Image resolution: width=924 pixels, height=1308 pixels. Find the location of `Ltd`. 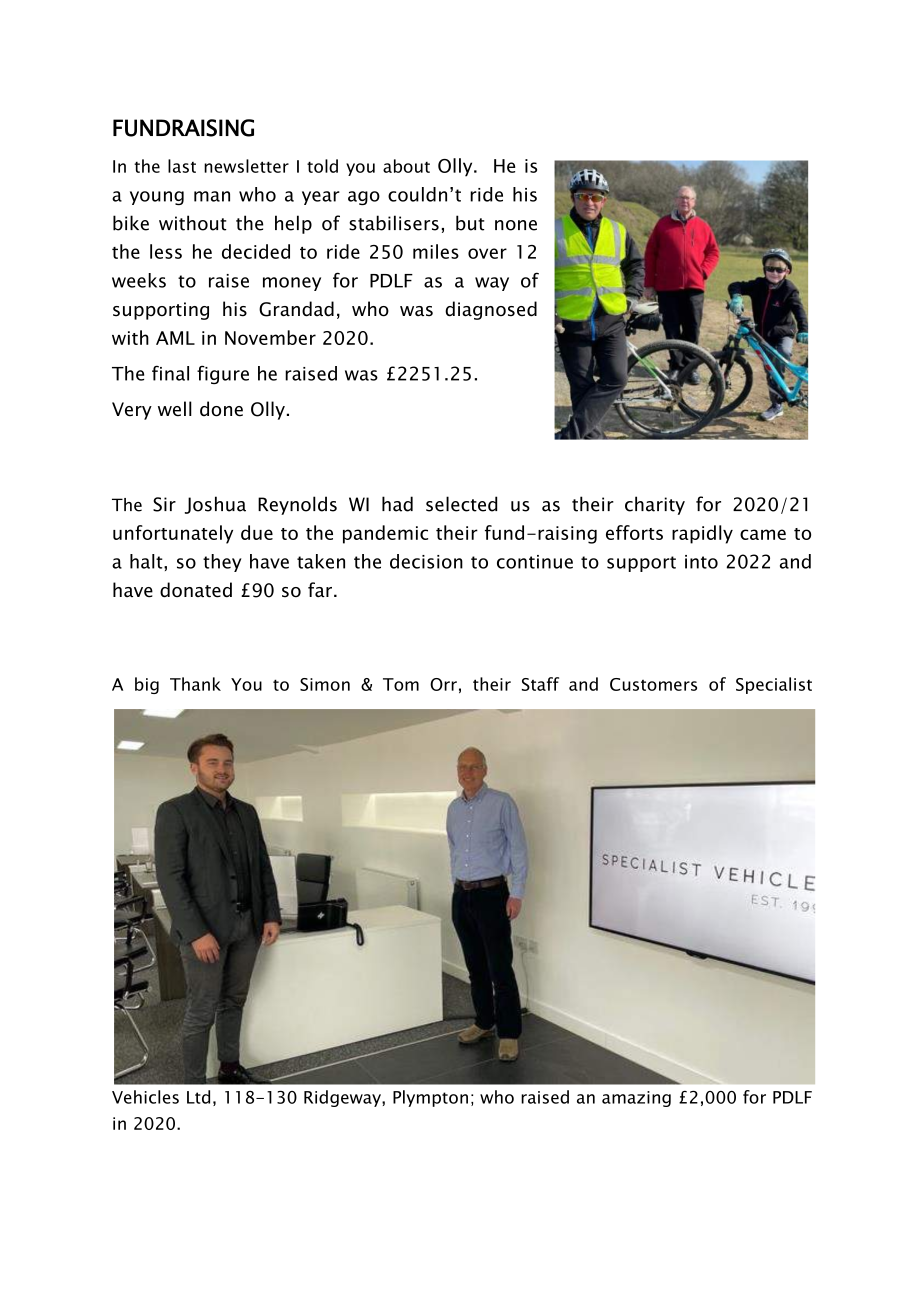

Ltd is located at coordinates (198, 1097).
